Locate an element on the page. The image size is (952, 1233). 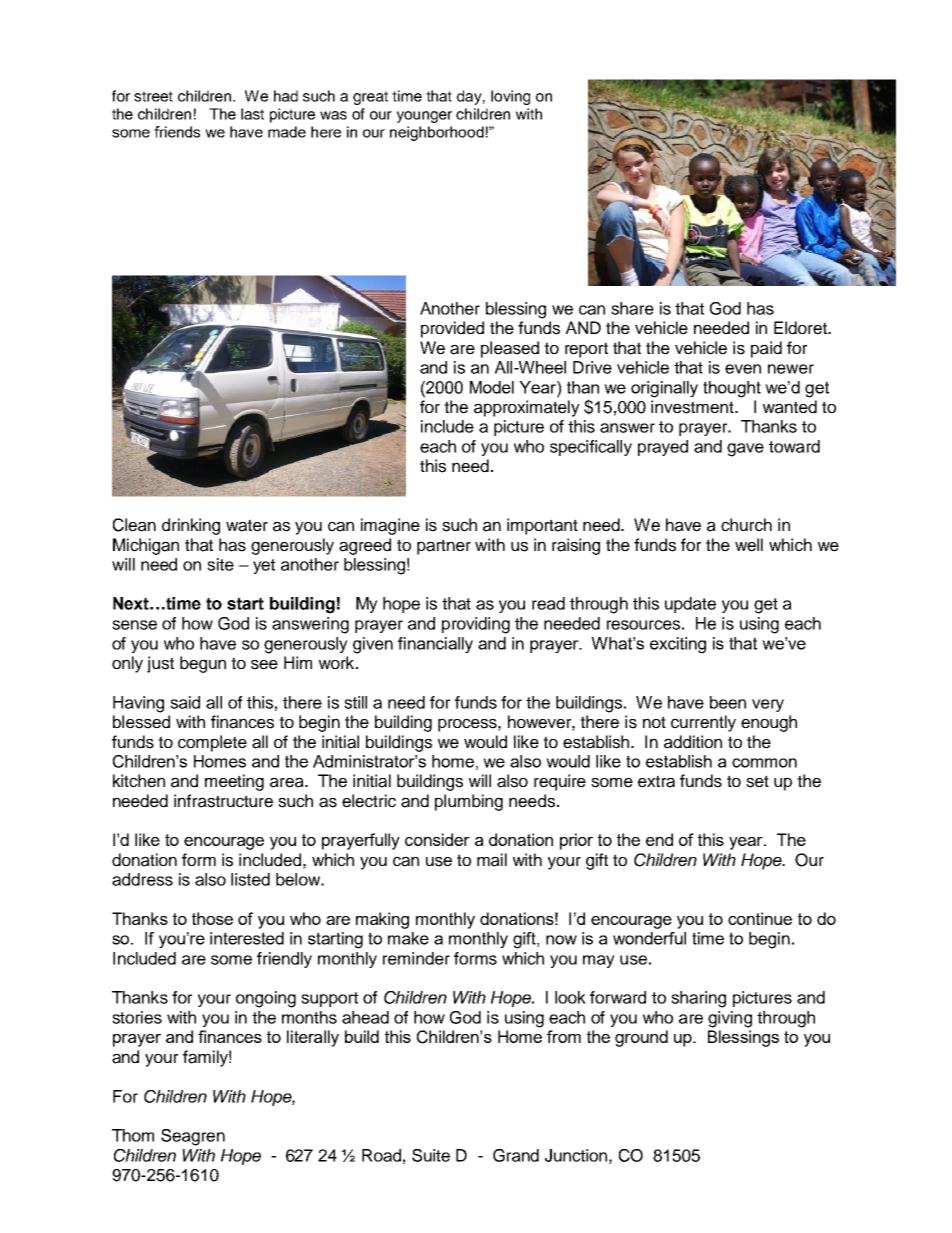
neighborhood is located at coordinates (437, 133).
